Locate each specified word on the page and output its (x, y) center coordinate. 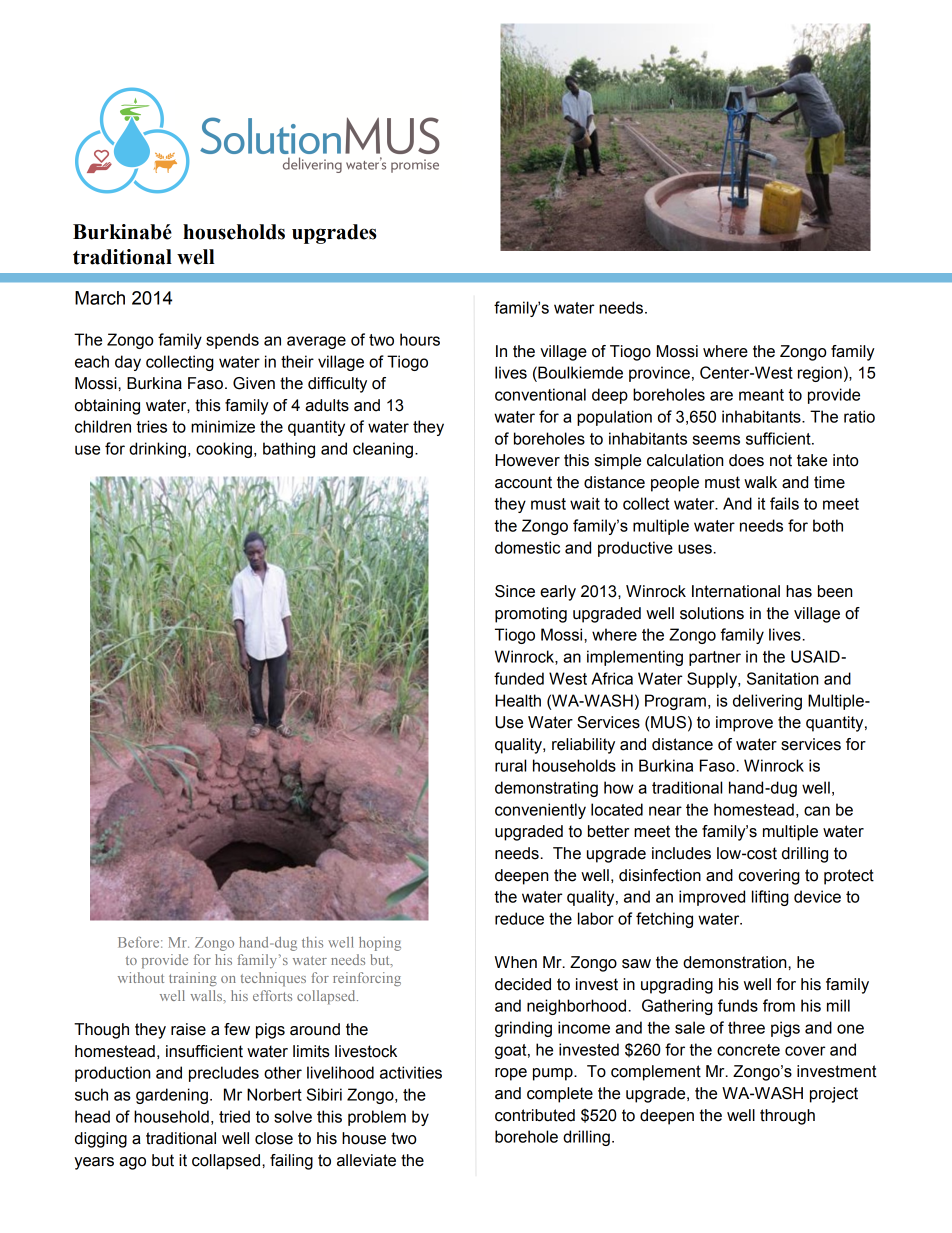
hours (420, 339)
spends (232, 341)
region (820, 374)
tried (234, 1116)
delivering (767, 702)
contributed (535, 1115)
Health (518, 700)
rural (510, 765)
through (787, 1117)
